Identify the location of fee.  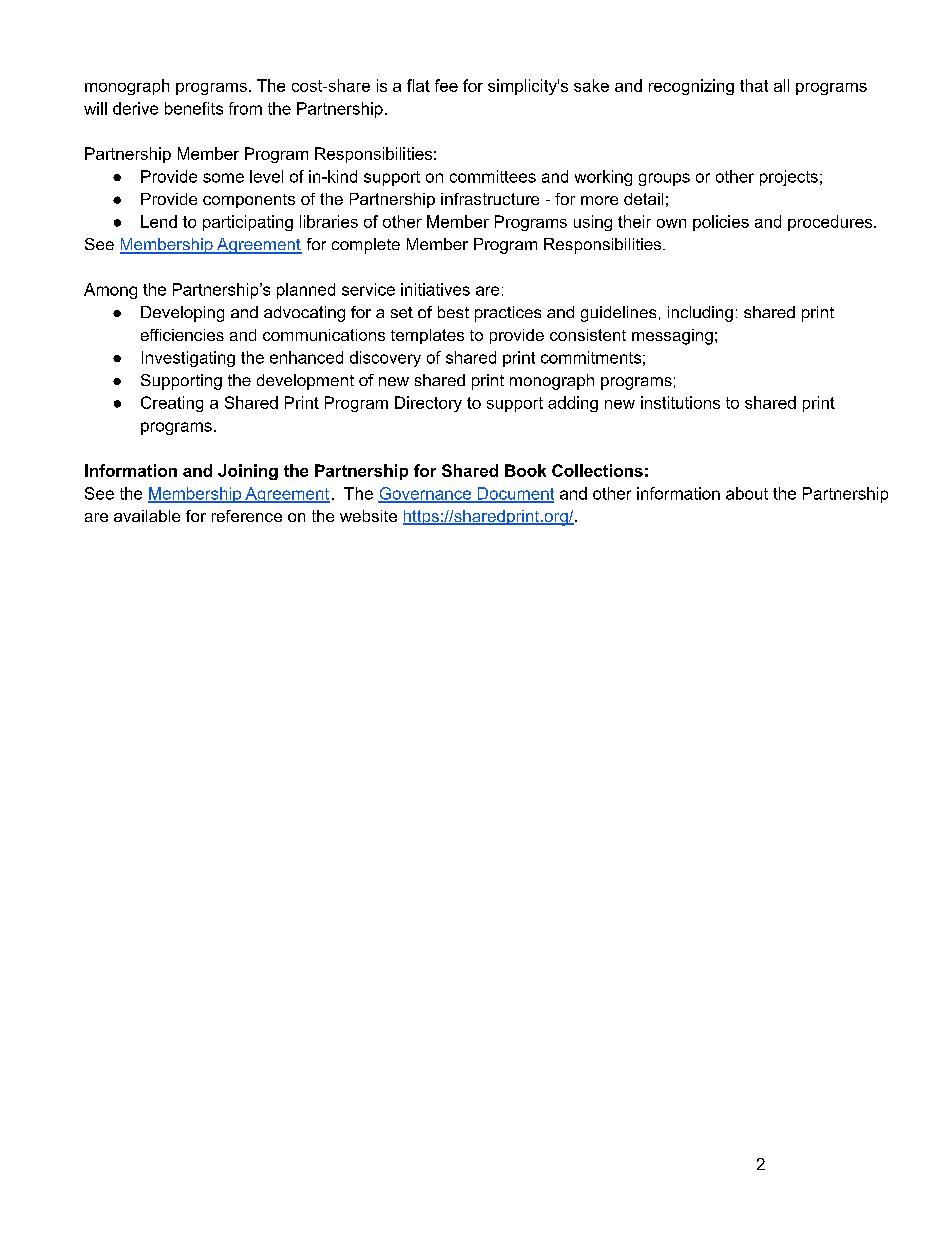
(446, 85).
